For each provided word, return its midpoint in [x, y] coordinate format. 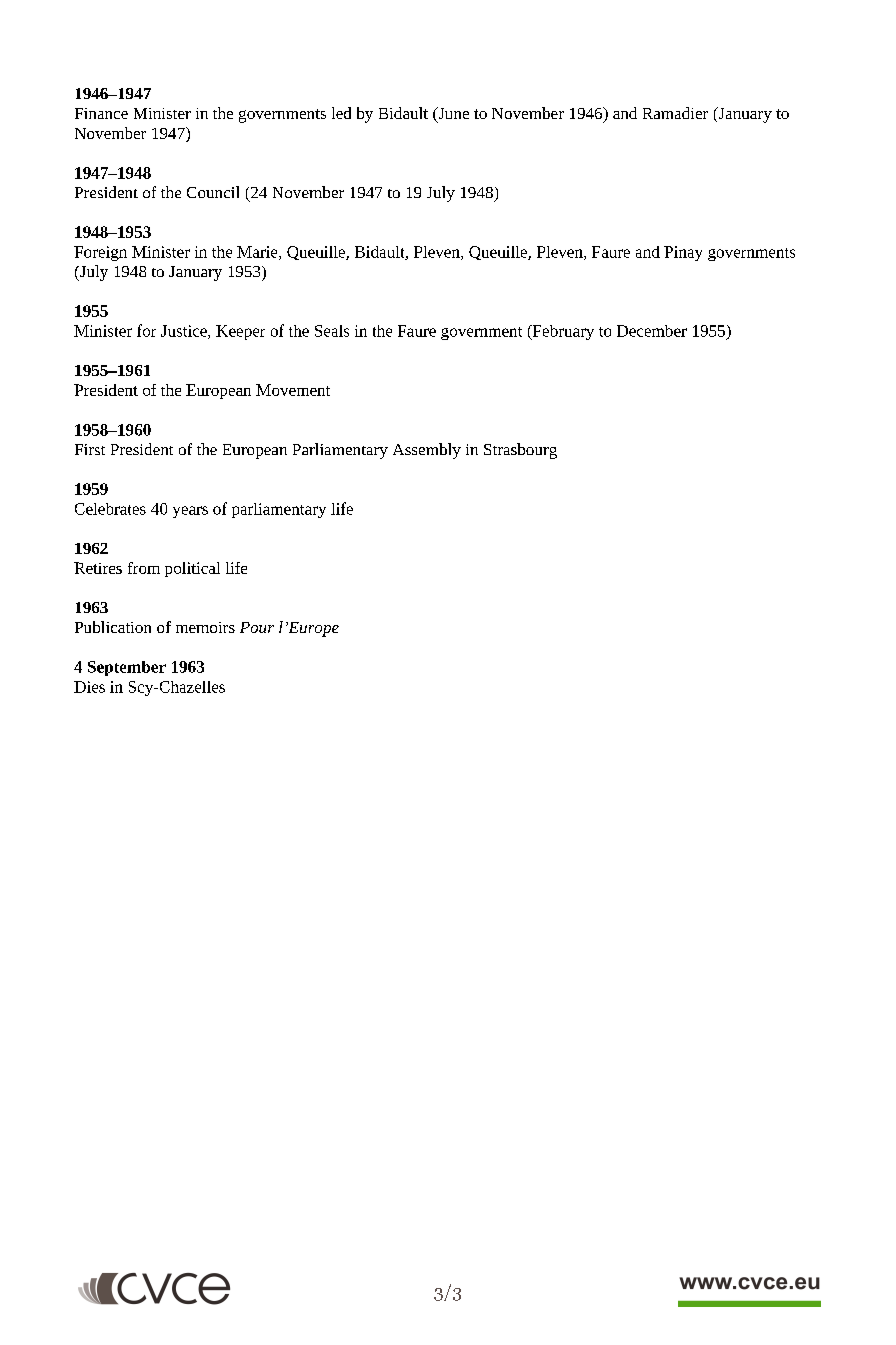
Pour [257, 627]
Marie [258, 253]
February [562, 332]
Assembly [427, 451]
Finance [101, 113]
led [341, 113]
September [127, 668]
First [90, 449]
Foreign [100, 253]
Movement [293, 390]
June [452, 114]
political [192, 569]
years [190, 512]
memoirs [205, 627]
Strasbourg [520, 451]
